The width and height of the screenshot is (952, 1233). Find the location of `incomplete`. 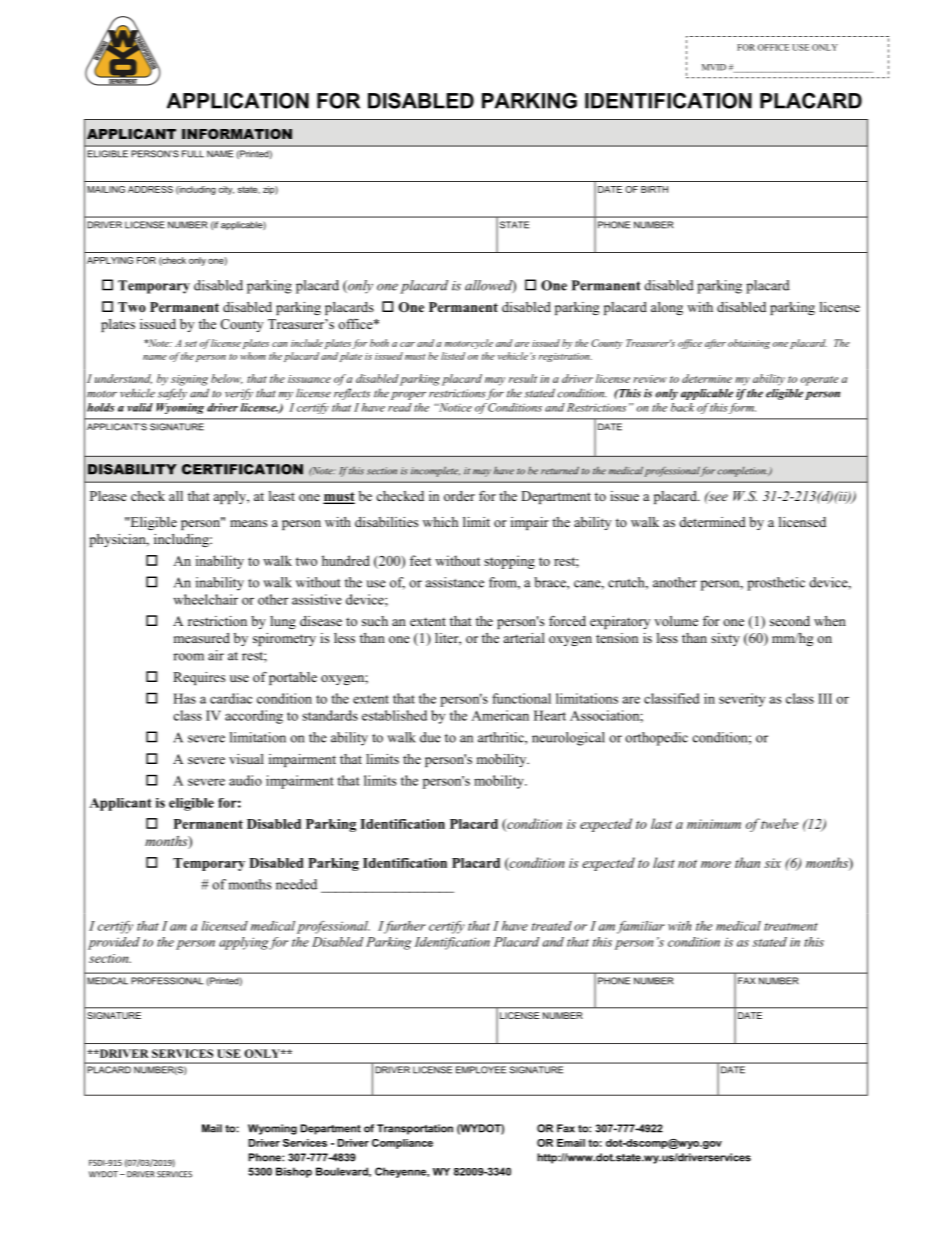

incomplete is located at coordinates (435, 471).
